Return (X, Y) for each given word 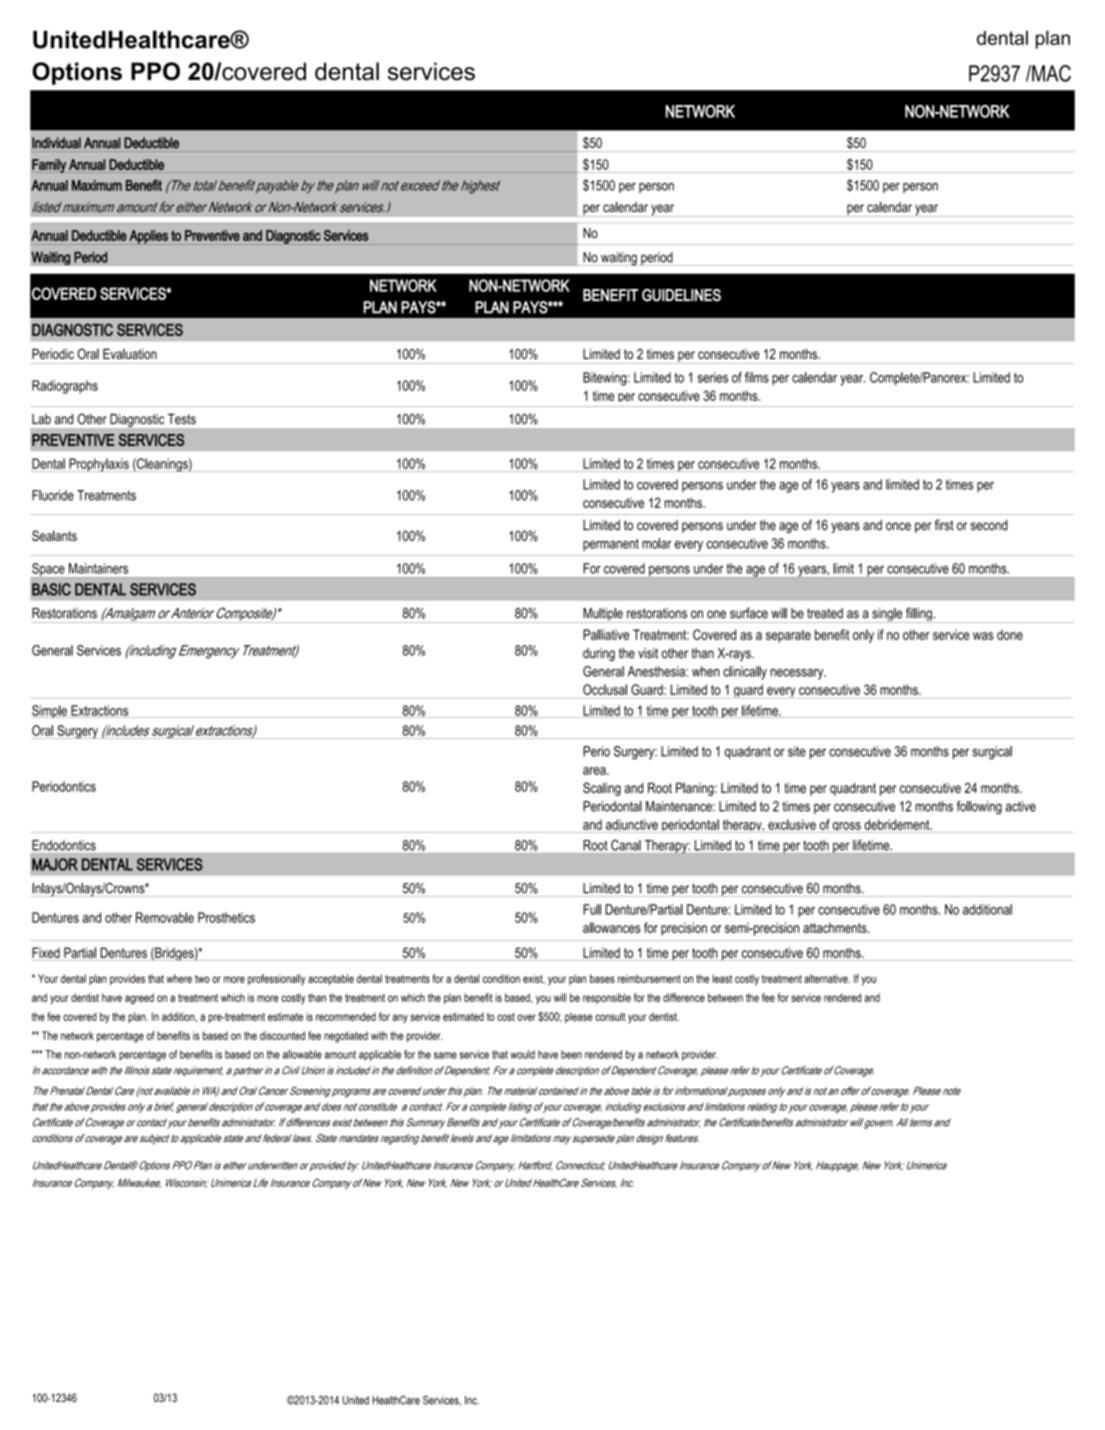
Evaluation (130, 354)
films (757, 377)
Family (49, 166)
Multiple (603, 615)
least (722, 978)
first (944, 525)
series (712, 377)
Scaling (602, 789)
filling (919, 615)
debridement (898, 824)
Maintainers (98, 568)
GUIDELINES (681, 295)
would (522, 1054)
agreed (139, 999)
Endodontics (64, 845)
